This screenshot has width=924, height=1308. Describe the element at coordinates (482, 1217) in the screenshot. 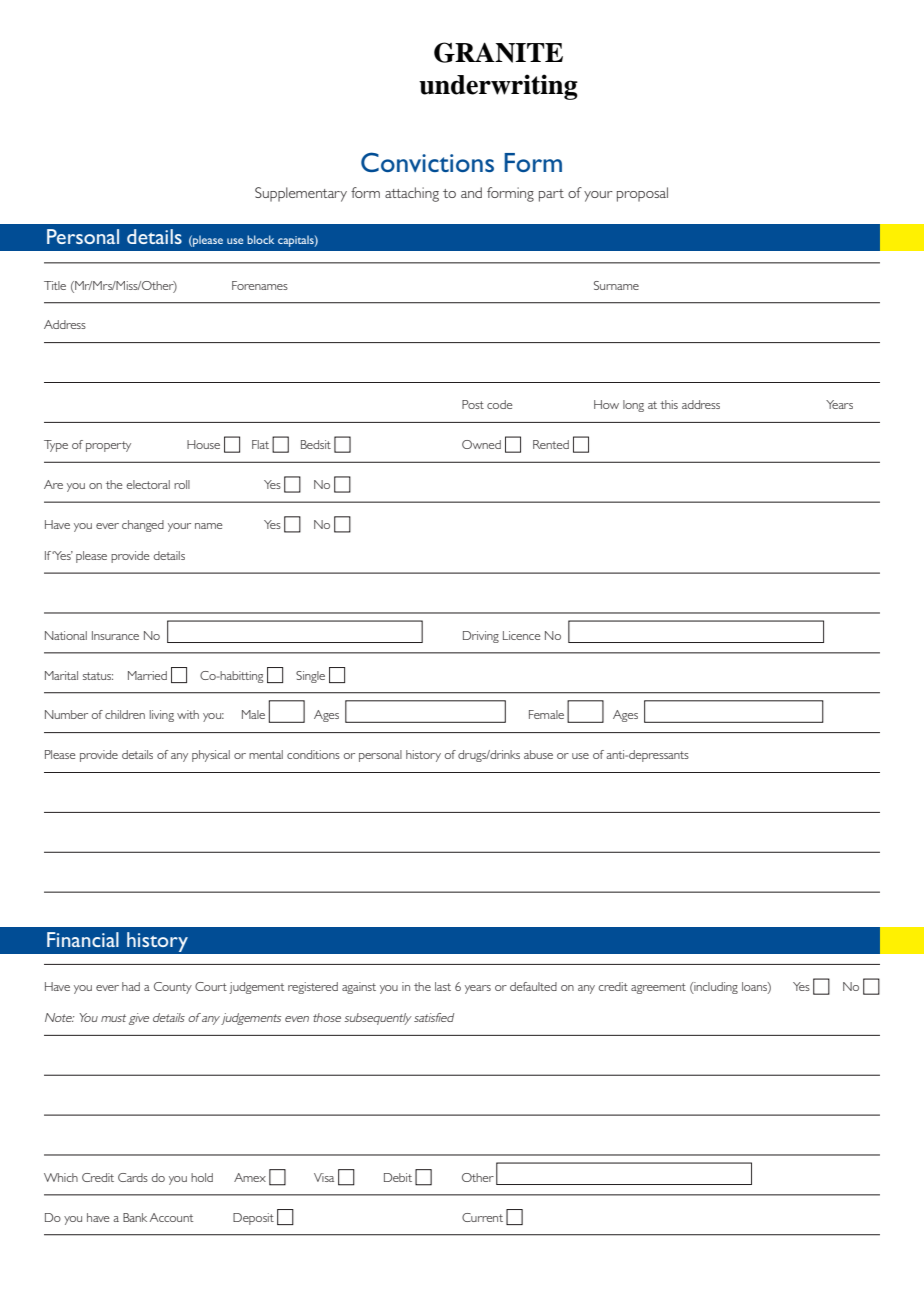

I see `Current` at that location.
